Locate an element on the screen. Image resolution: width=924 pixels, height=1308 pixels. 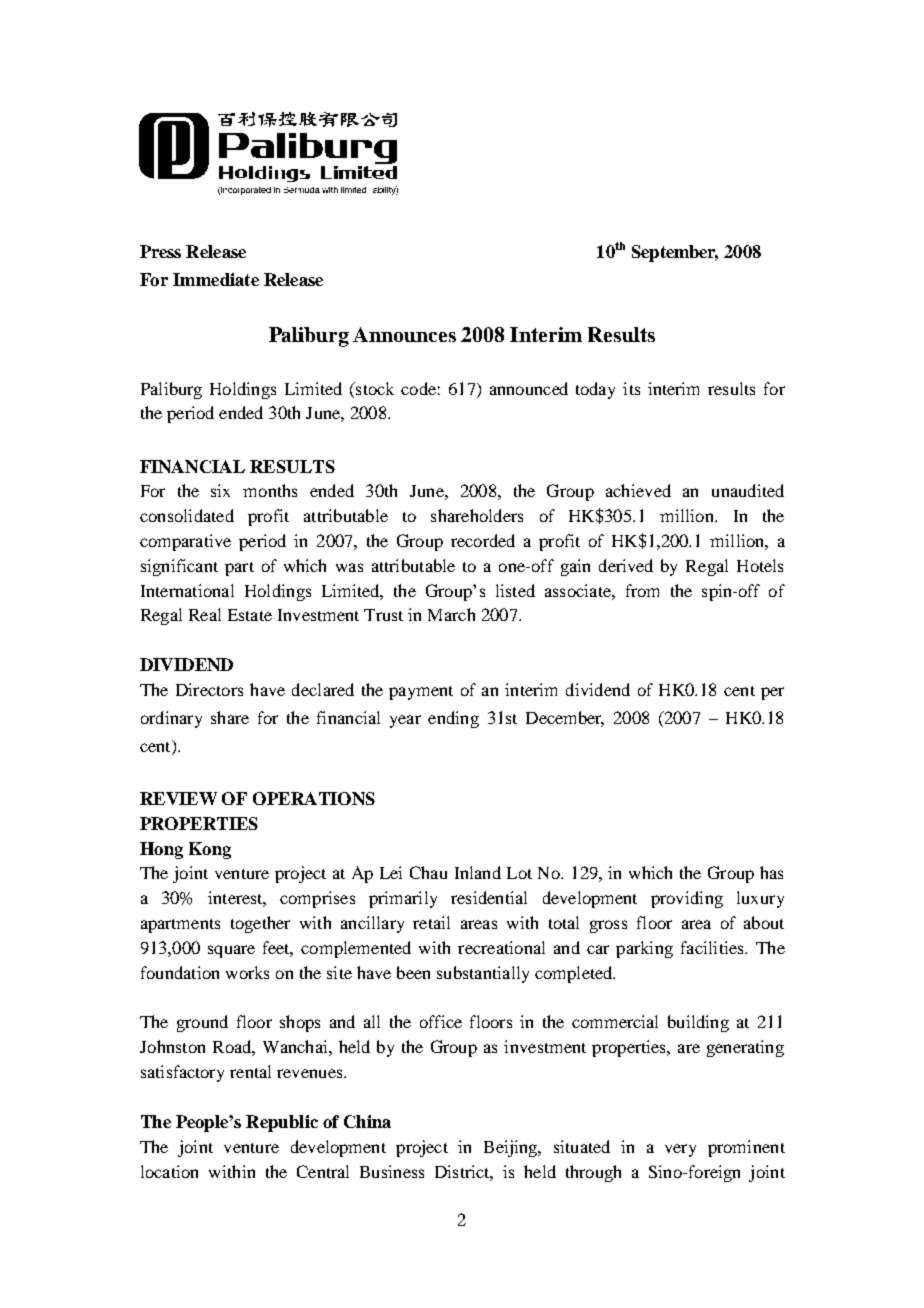
Announces is located at coordinates (404, 334).
